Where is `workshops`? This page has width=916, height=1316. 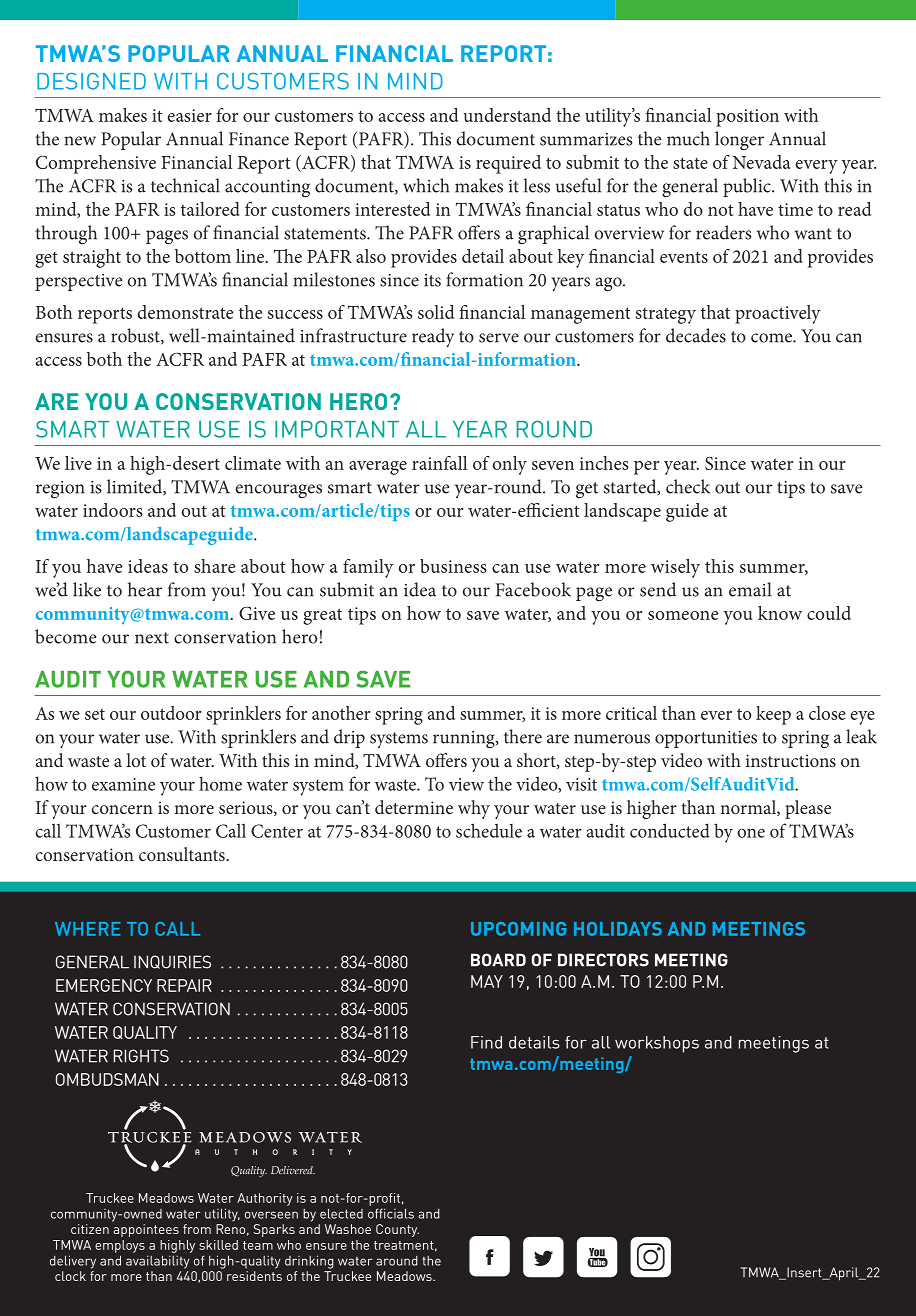 workshops is located at coordinates (657, 1044).
